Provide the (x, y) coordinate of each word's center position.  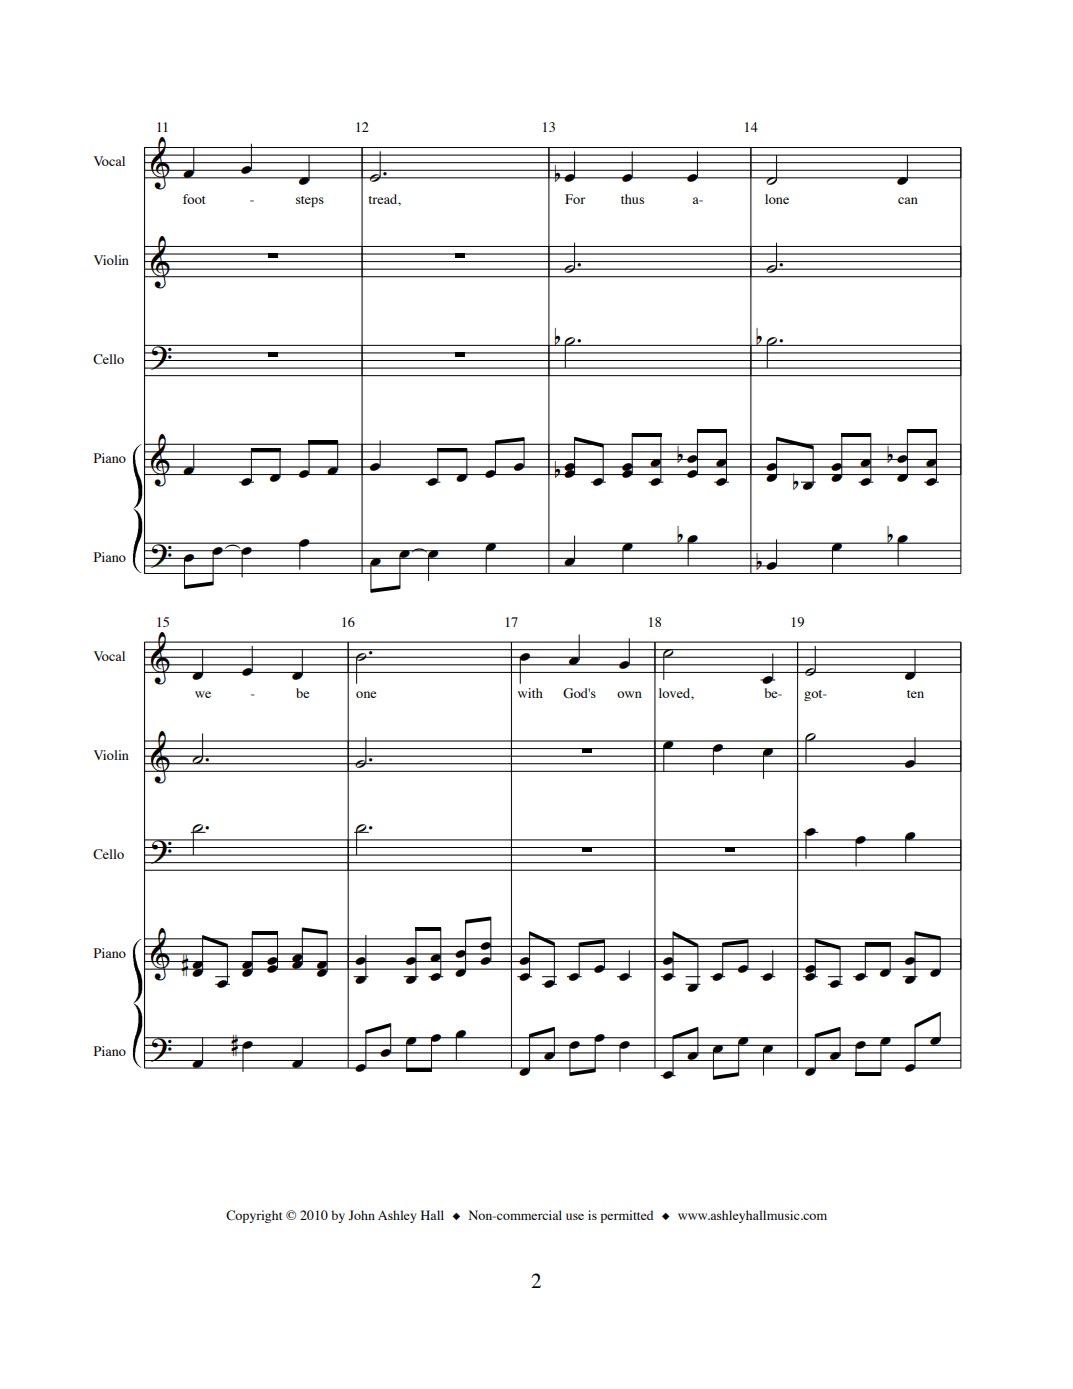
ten (915, 694)
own (629, 694)
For (575, 199)
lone (777, 199)
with (530, 693)
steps (310, 201)
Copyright (254, 1216)
